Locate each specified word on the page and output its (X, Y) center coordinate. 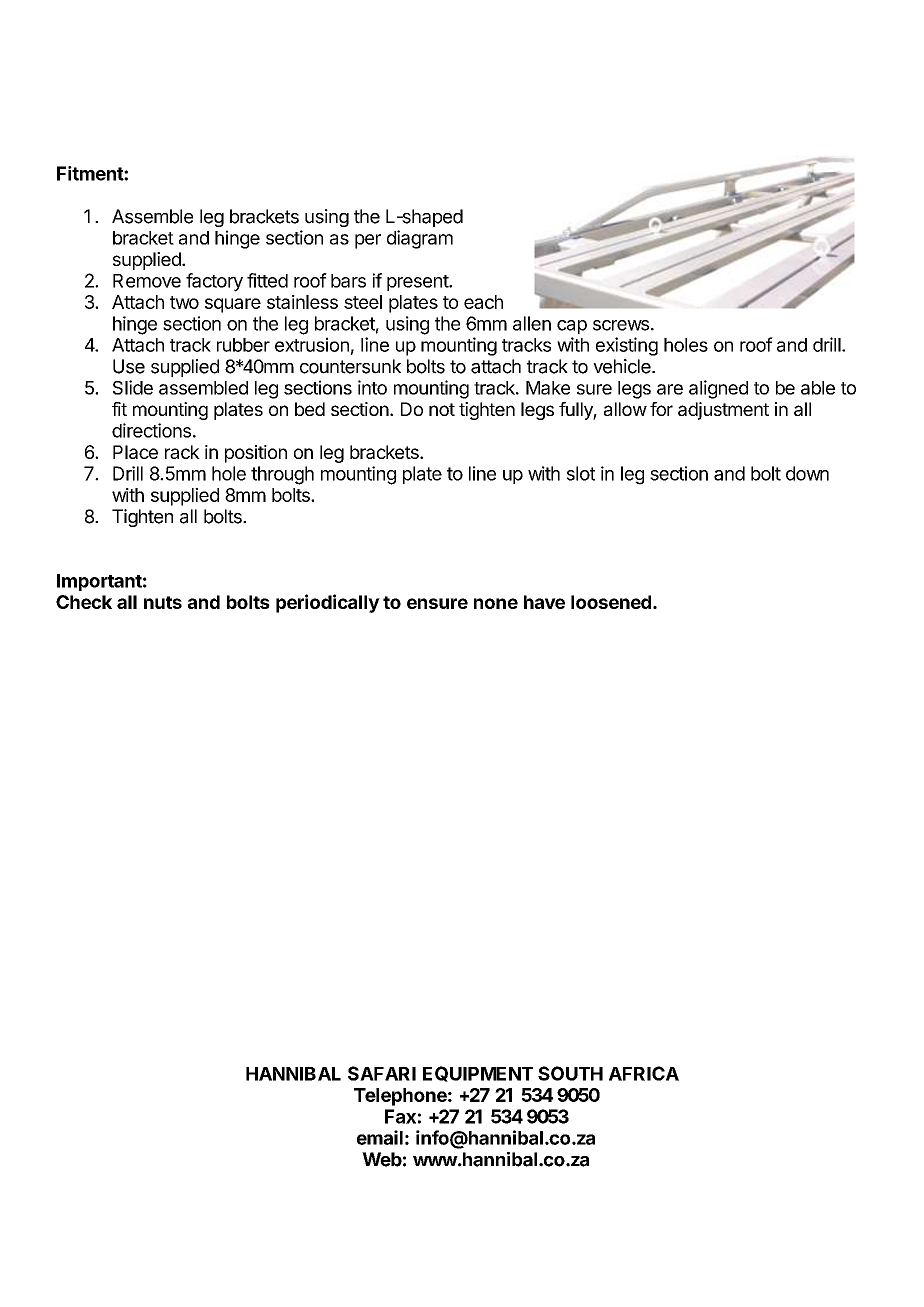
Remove (147, 281)
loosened (611, 602)
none (496, 603)
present (418, 283)
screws (621, 325)
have (544, 602)
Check (84, 602)
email (380, 1137)
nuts (163, 602)
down (807, 473)
